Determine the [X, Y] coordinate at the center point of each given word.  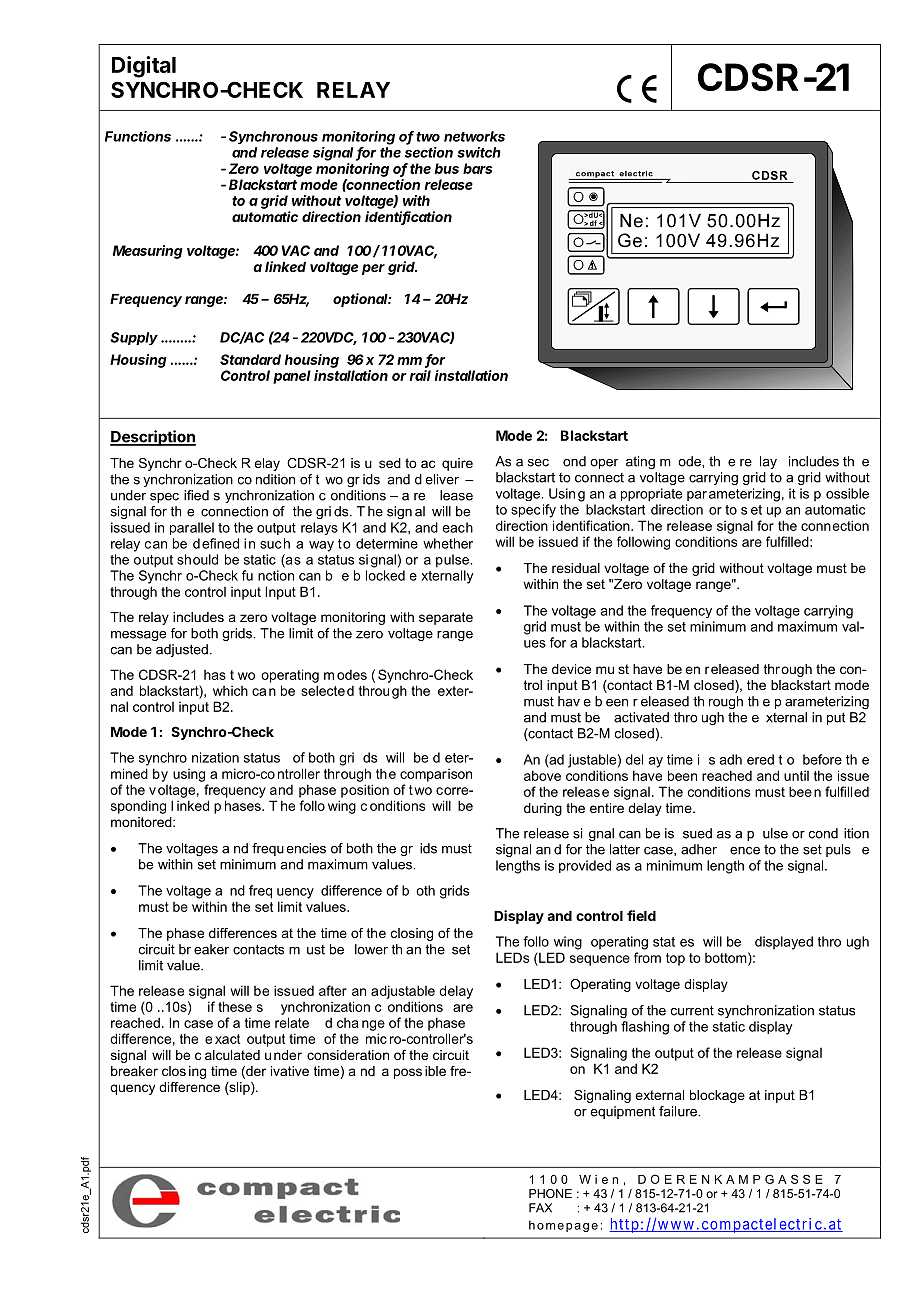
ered [760, 759]
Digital [144, 67]
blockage [717, 1096]
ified [196, 495]
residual [576, 568]
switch [479, 152]
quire [457, 464]
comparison [436, 775]
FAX [540, 1208]
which [230, 691]
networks [474, 136]
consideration [348, 1055]
